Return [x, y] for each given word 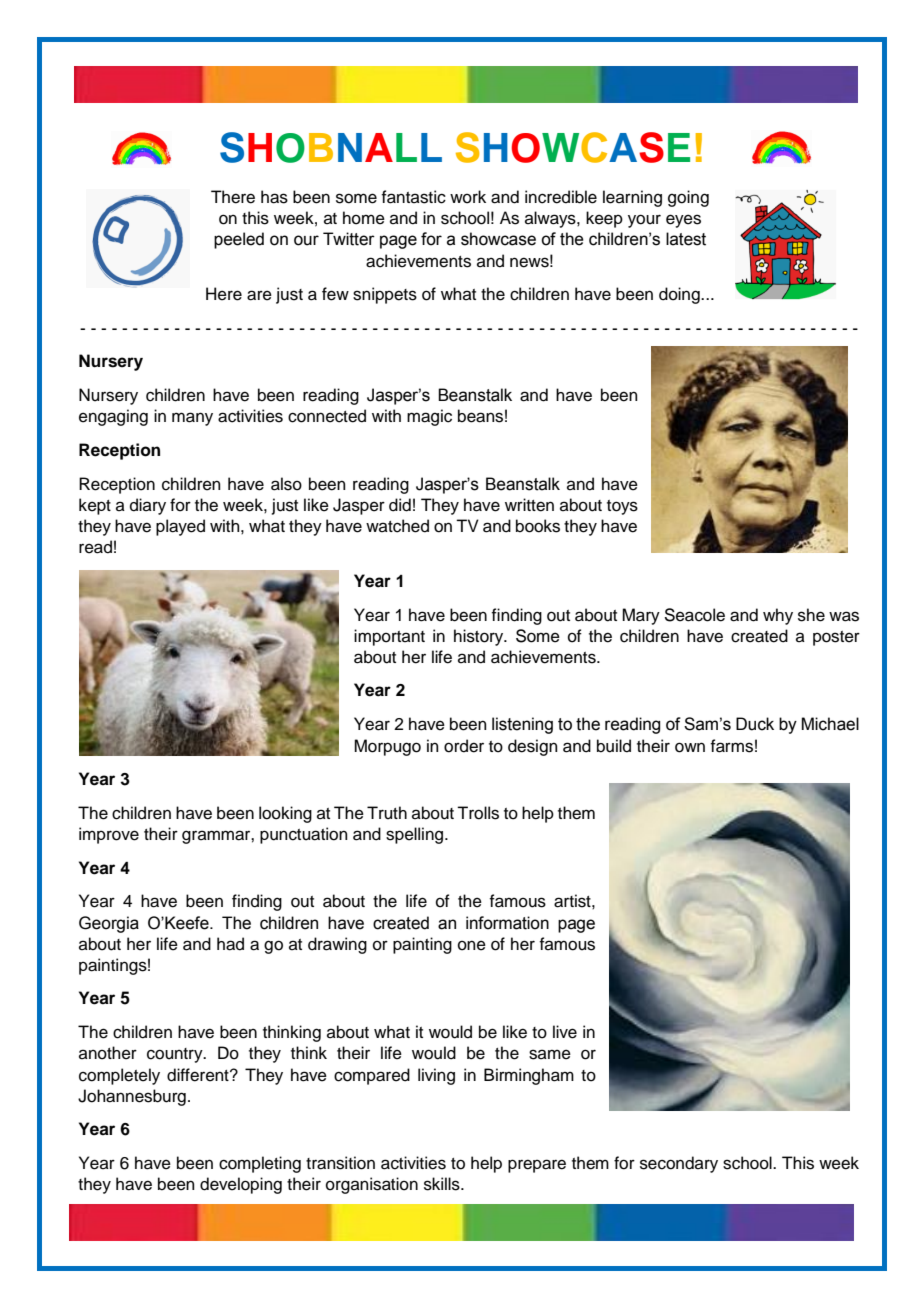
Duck [755, 724]
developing [241, 1185]
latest [686, 239]
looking [285, 814]
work [468, 197]
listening [522, 725]
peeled [239, 240]
